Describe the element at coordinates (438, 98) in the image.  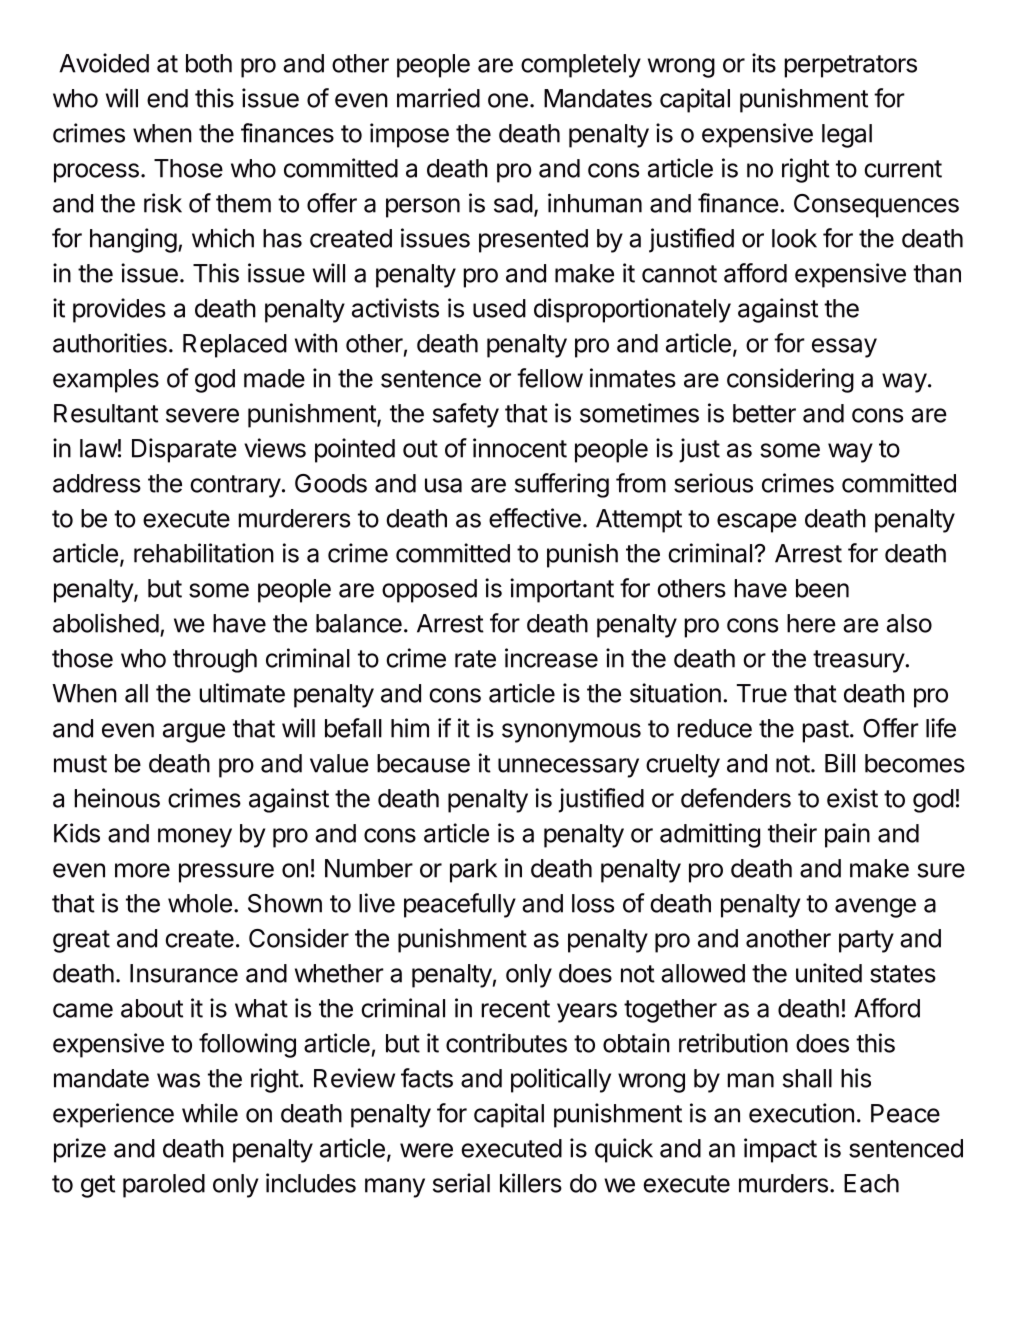
I see `married` at that location.
